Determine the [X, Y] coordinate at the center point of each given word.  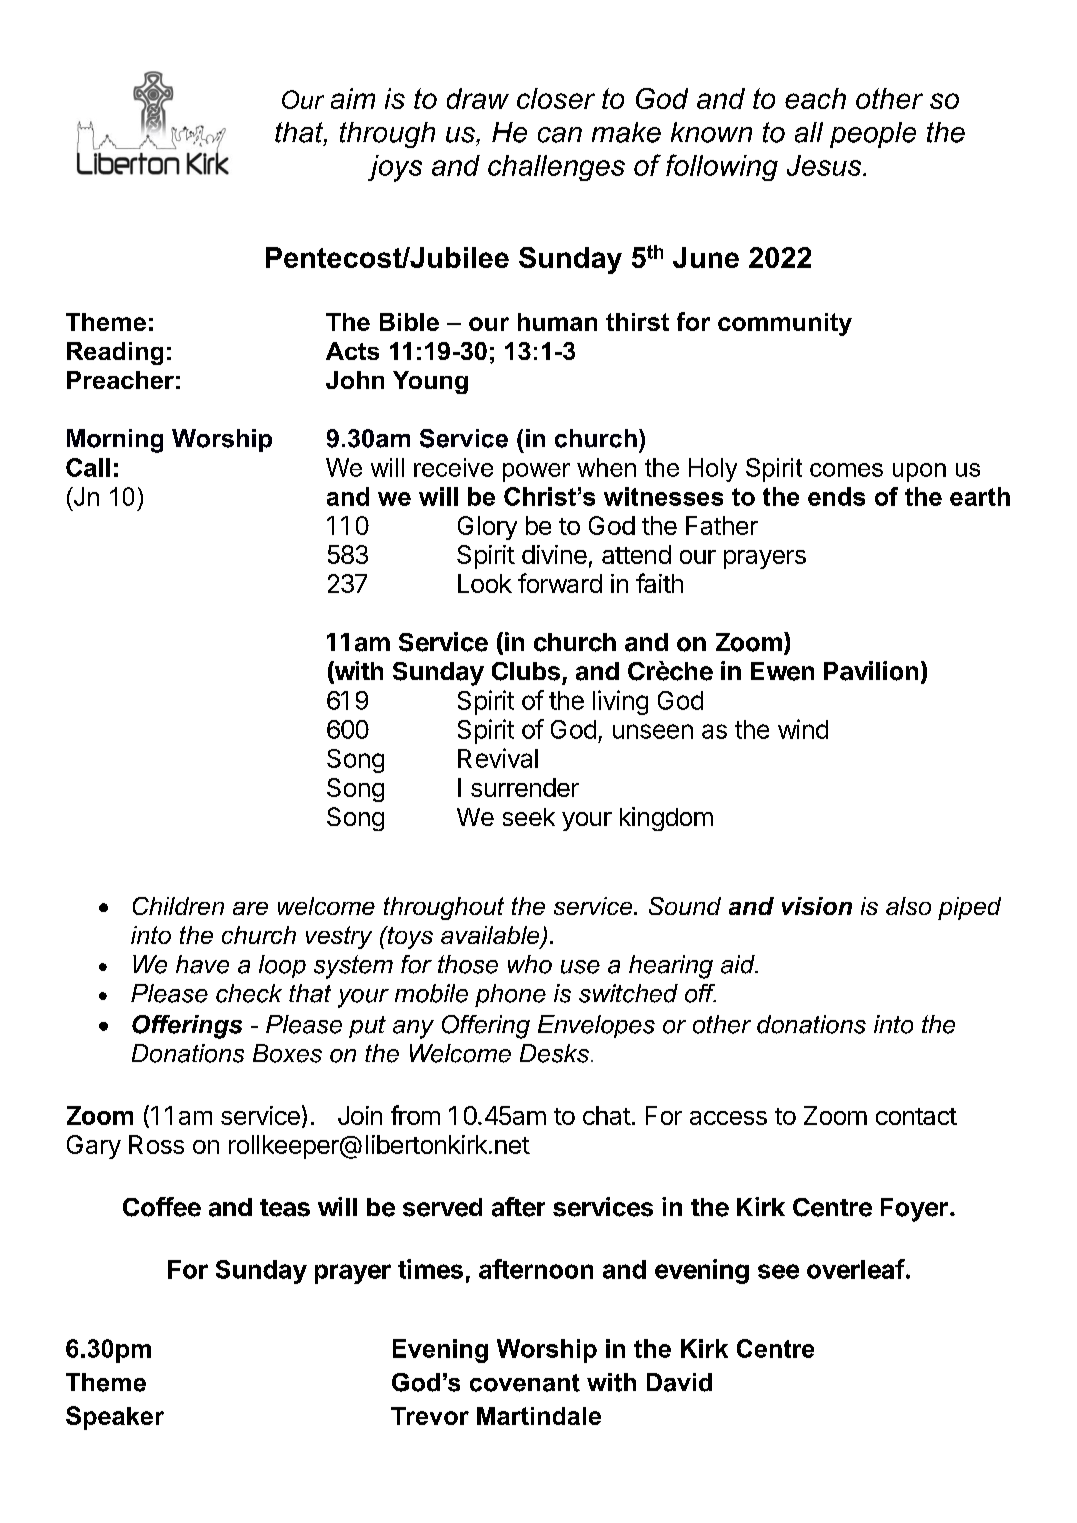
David [679, 1382]
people [873, 135]
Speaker [115, 1418]
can [560, 135]
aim [353, 98]
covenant [525, 1383]
